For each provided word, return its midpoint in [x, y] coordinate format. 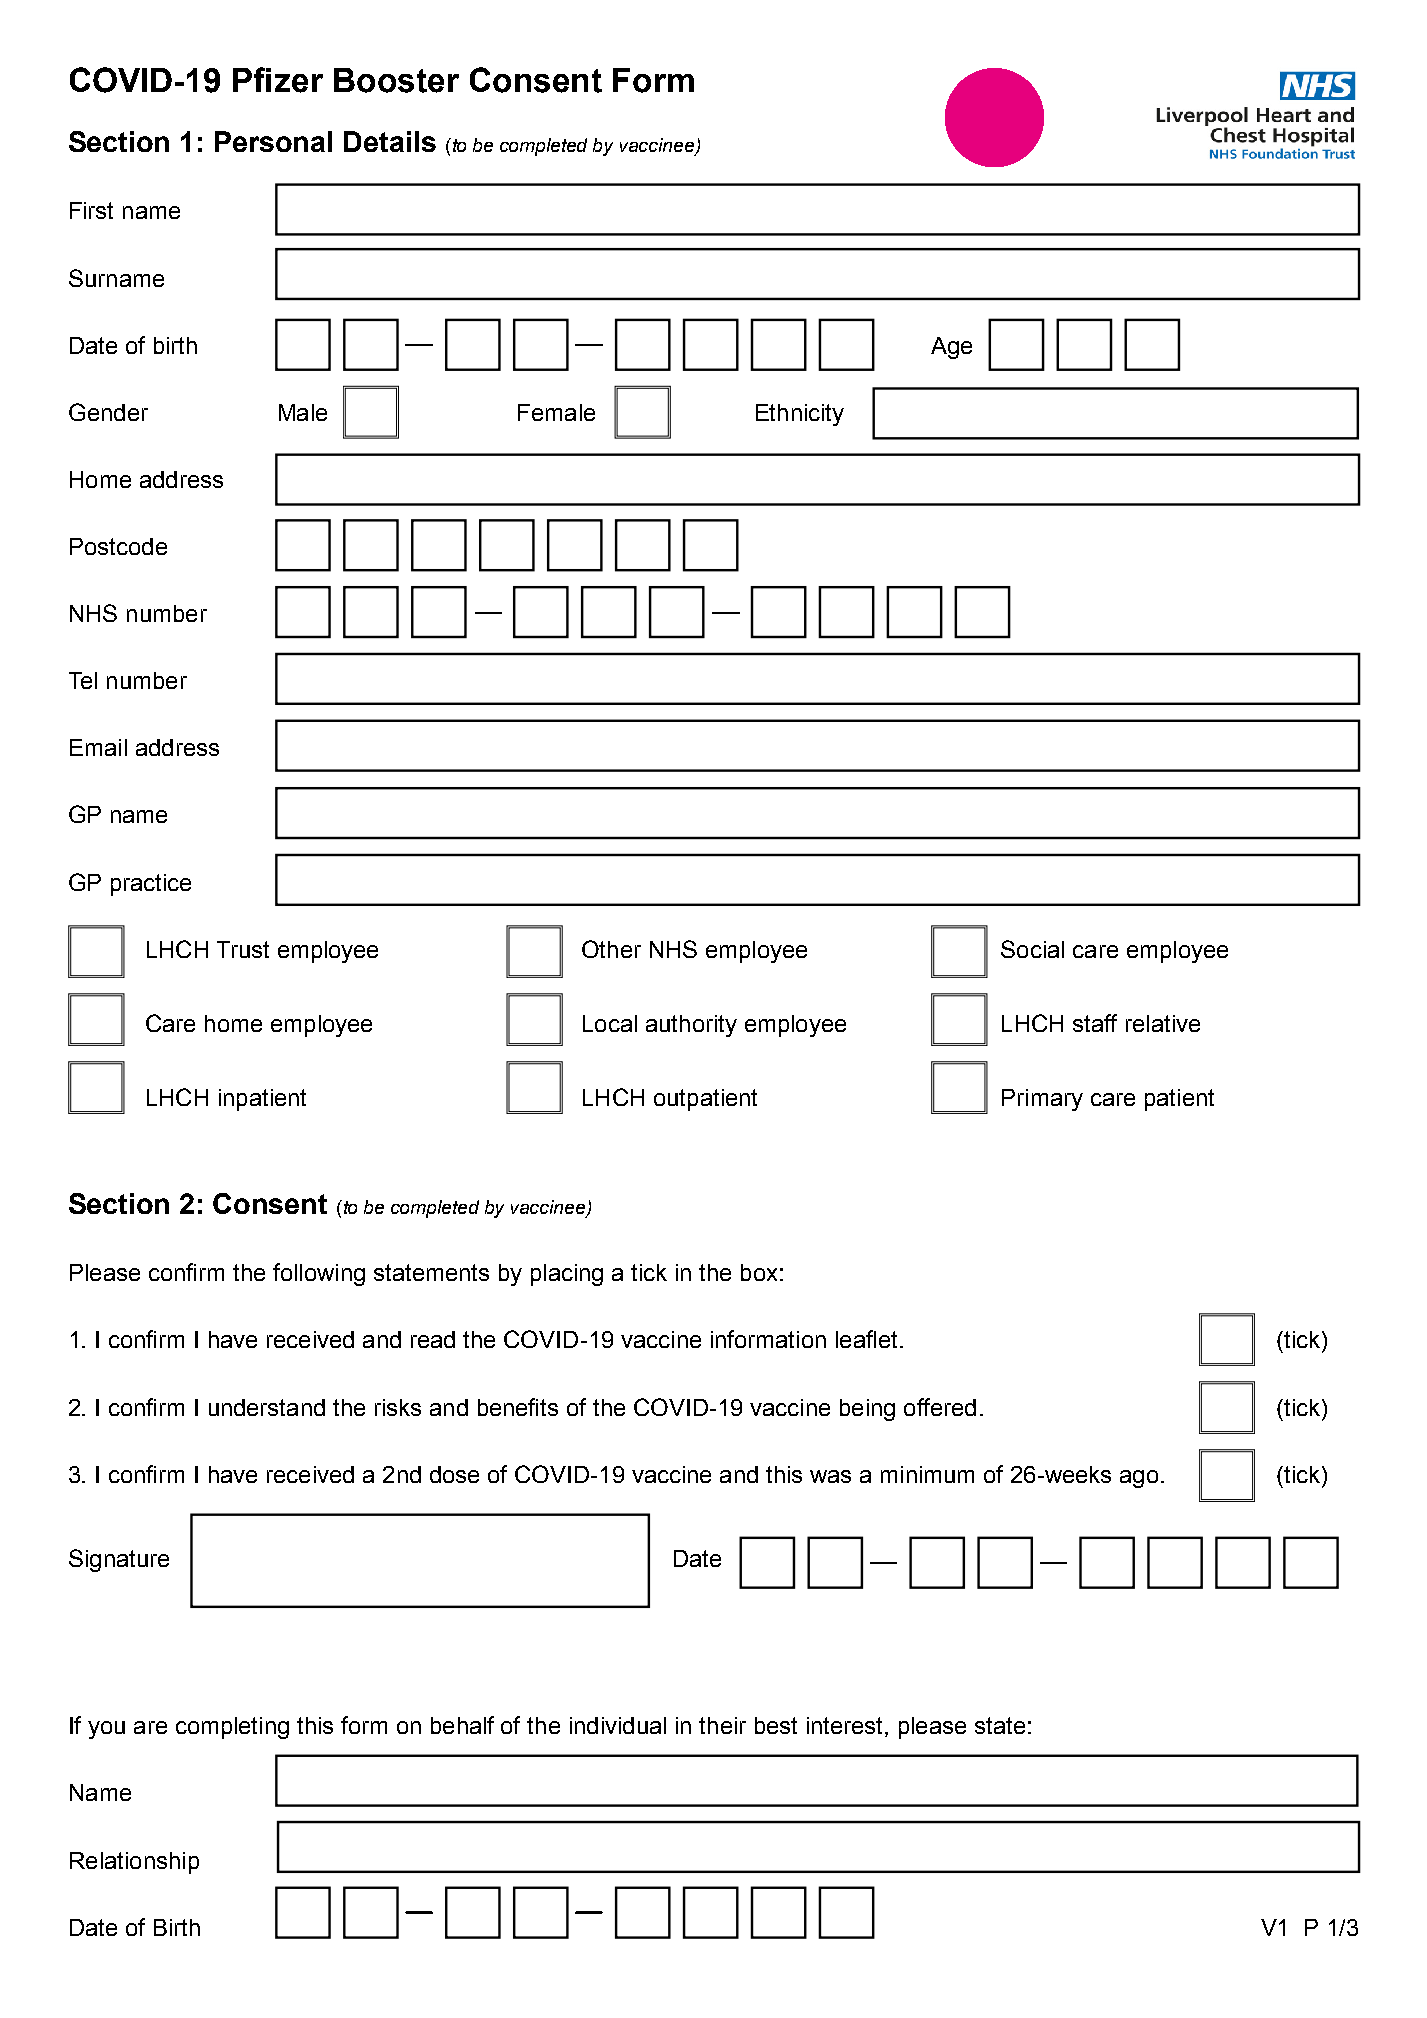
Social [1032, 949]
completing [232, 1728]
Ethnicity [800, 415]
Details [390, 141]
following [319, 1274]
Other [611, 949]
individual [618, 1725]
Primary [1042, 1100]
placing [567, 1275]
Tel [83, 680]
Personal [273, 141]
